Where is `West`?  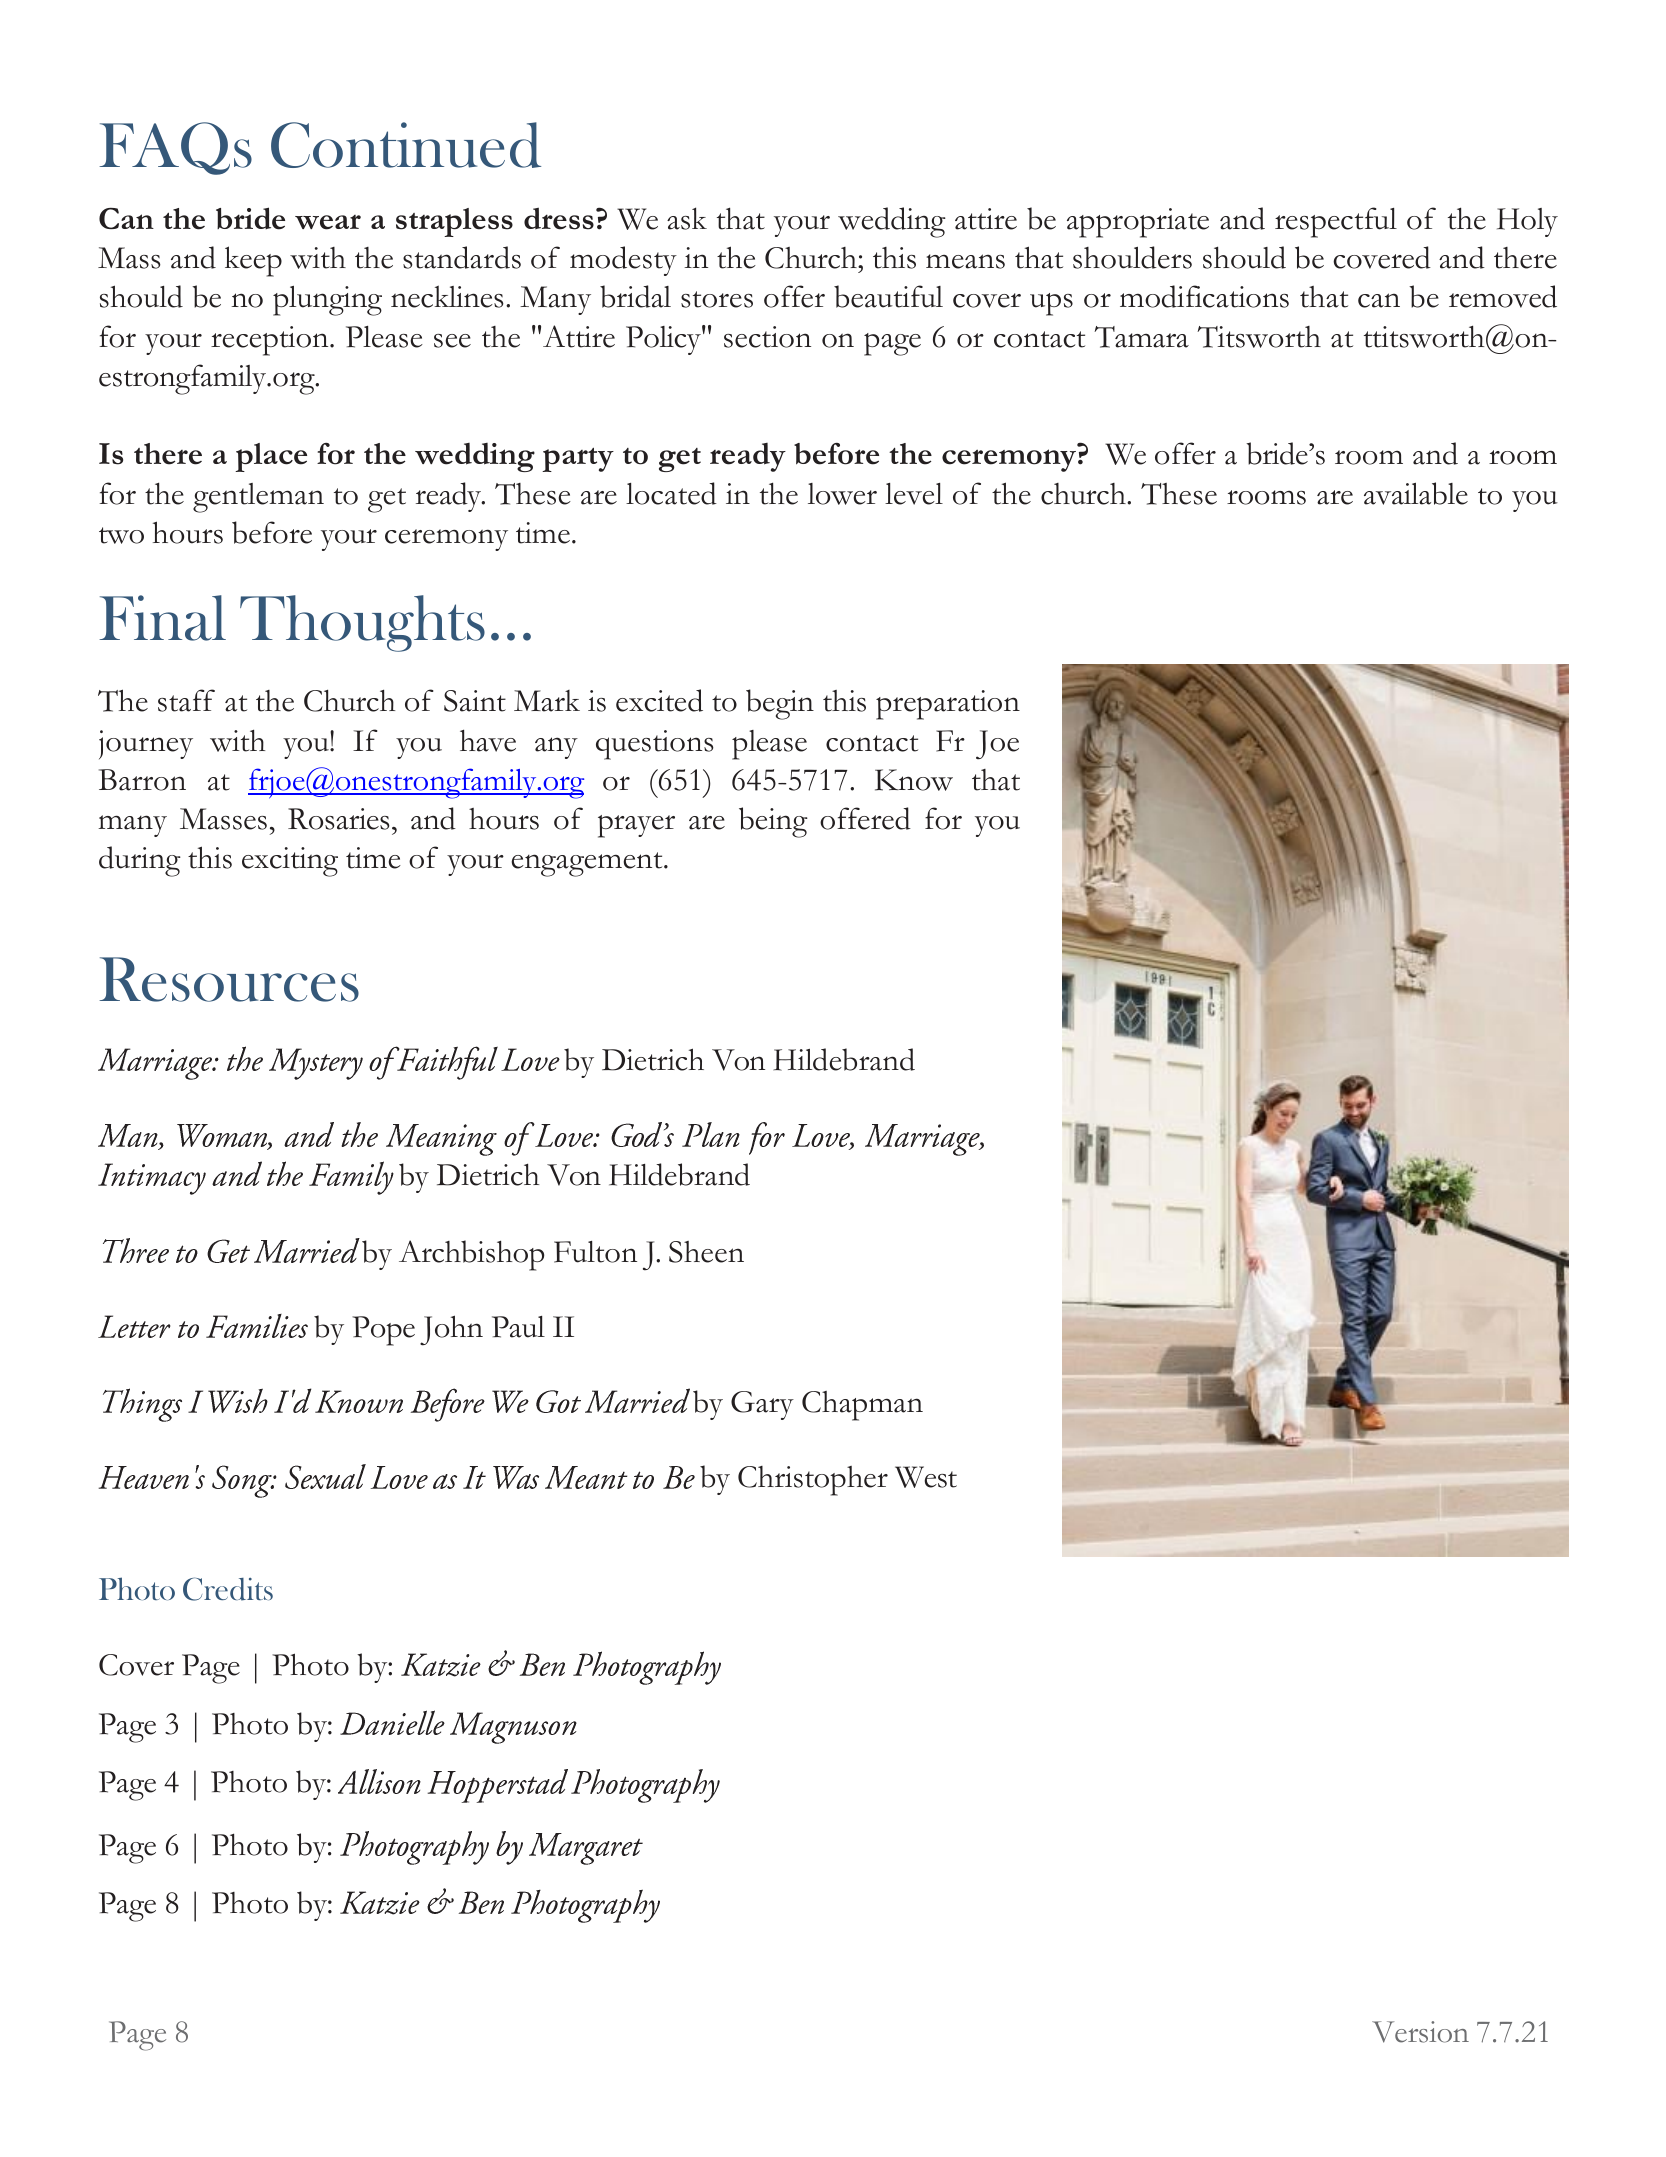
West is located at coordinates (926, 1477).
